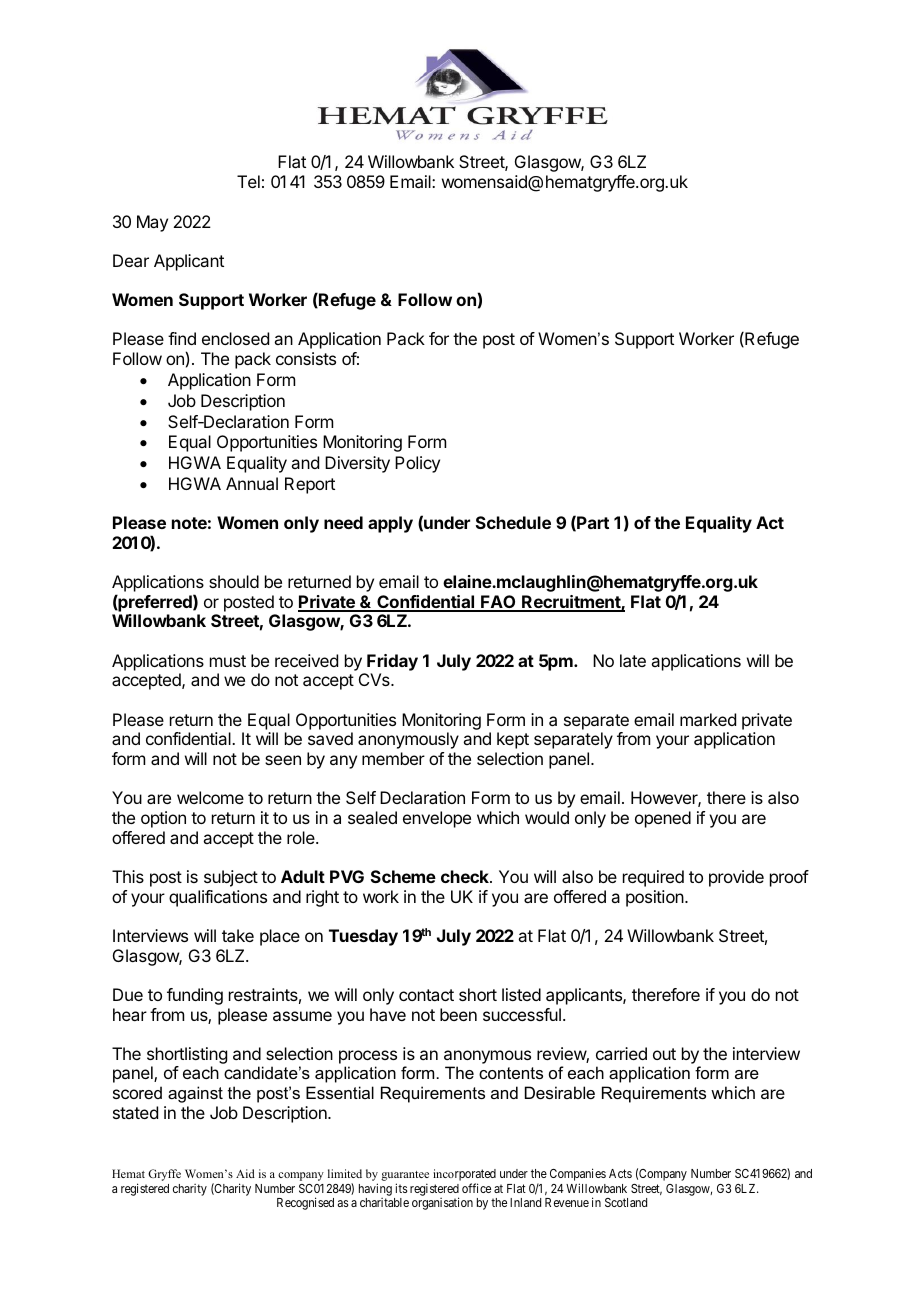 This screenshot has height=1308, width=924. Describe the element at coordinates (464, 1176) in the screenshot. I see `incorporated` at that location.
